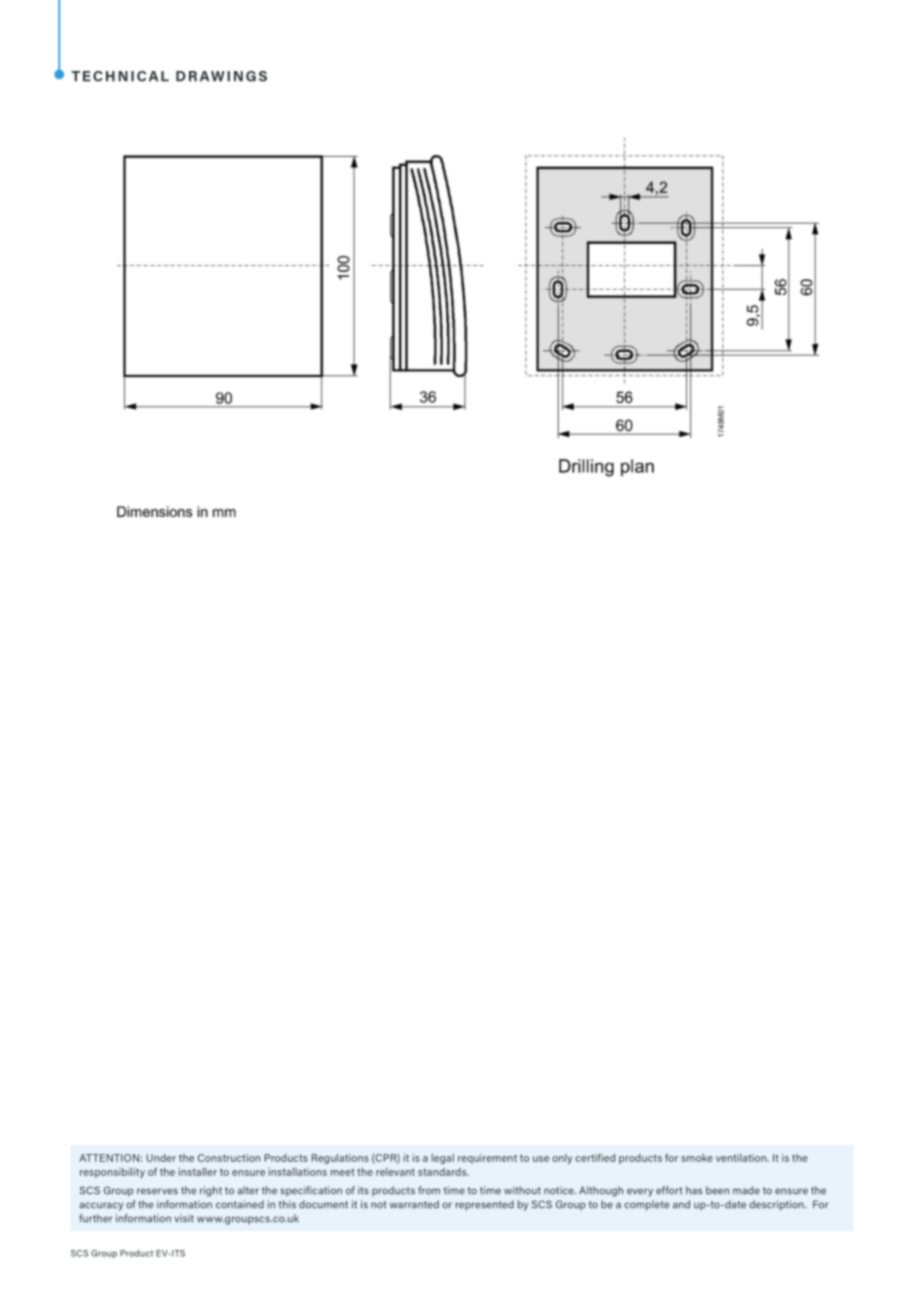 The height and width of the screenshot is (1308, 924). What do you see at coordinates (697, 1158) in the screenshot?
I see `smoke` at bounding box center [697, 1158].
